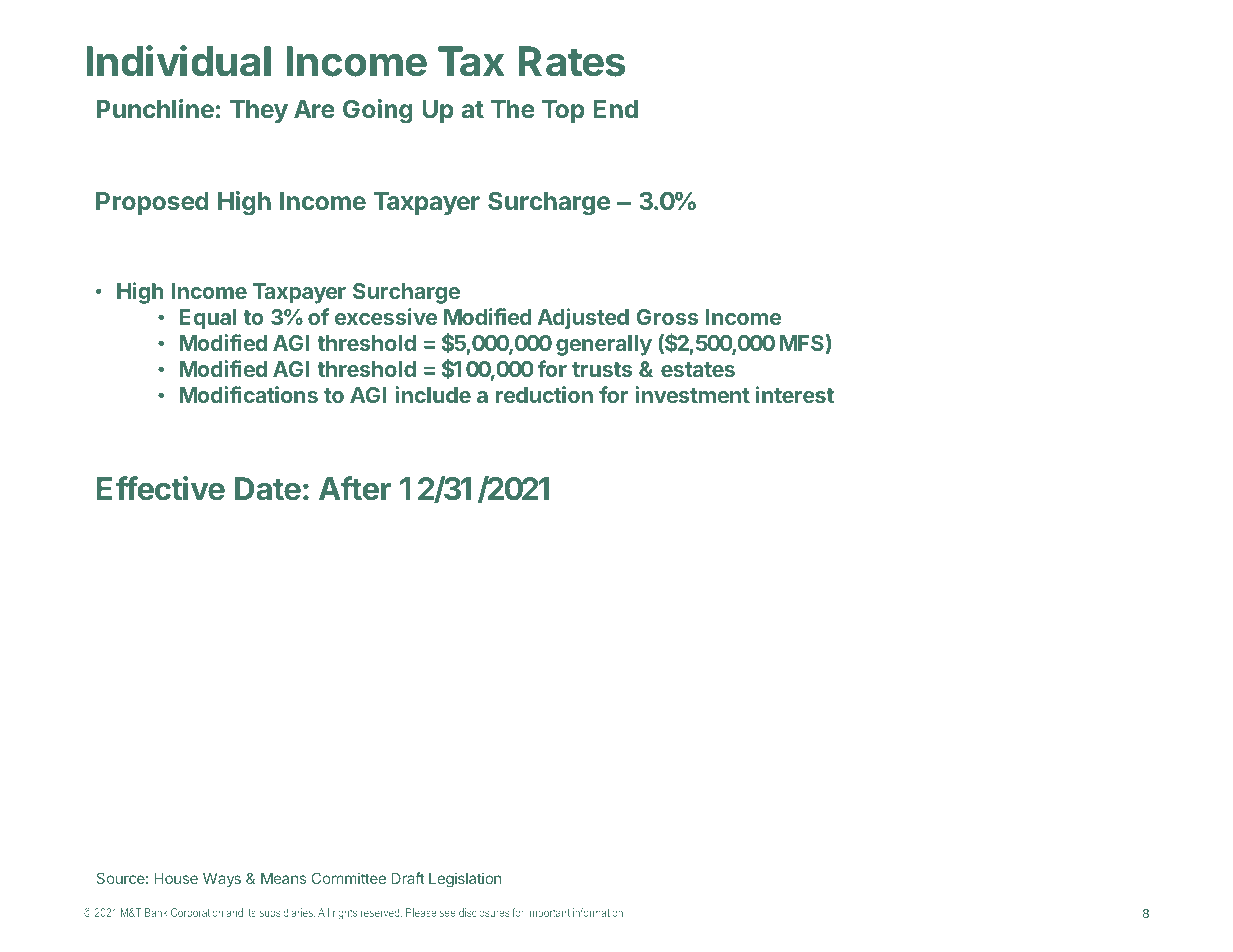  What do you see at coordinates (355, 488) in the screenshot?
I see `After` at bounding box center [355, 488].
